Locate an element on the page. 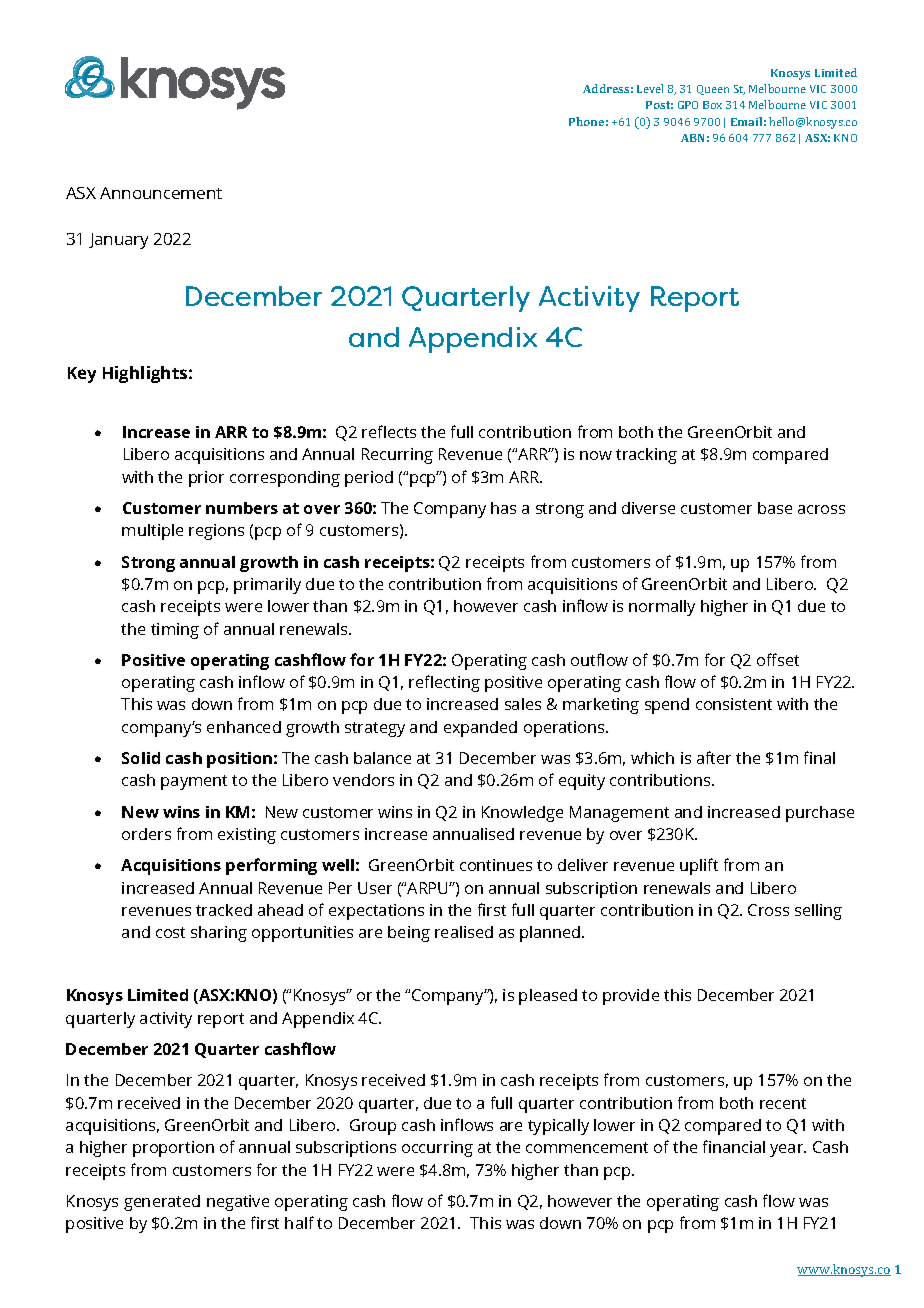 Image resolution: width=924 pixels, height=1308 pixels. Announcement is located at coordinates (161, 193).
